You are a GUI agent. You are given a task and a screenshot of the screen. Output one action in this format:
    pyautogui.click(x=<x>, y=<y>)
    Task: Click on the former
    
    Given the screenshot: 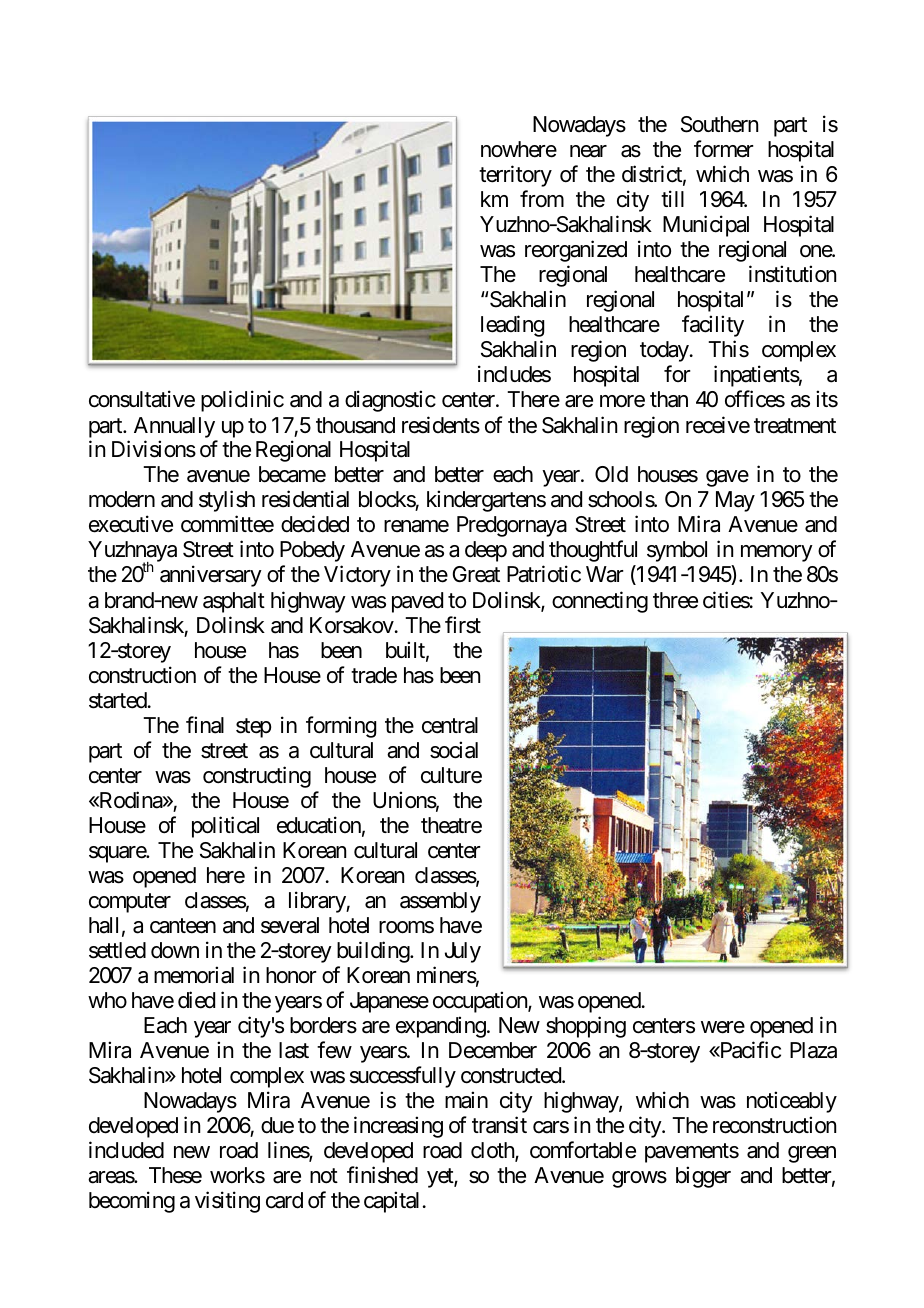 What is the action you would take?
    pyautogui.click(x=724, y=149)
